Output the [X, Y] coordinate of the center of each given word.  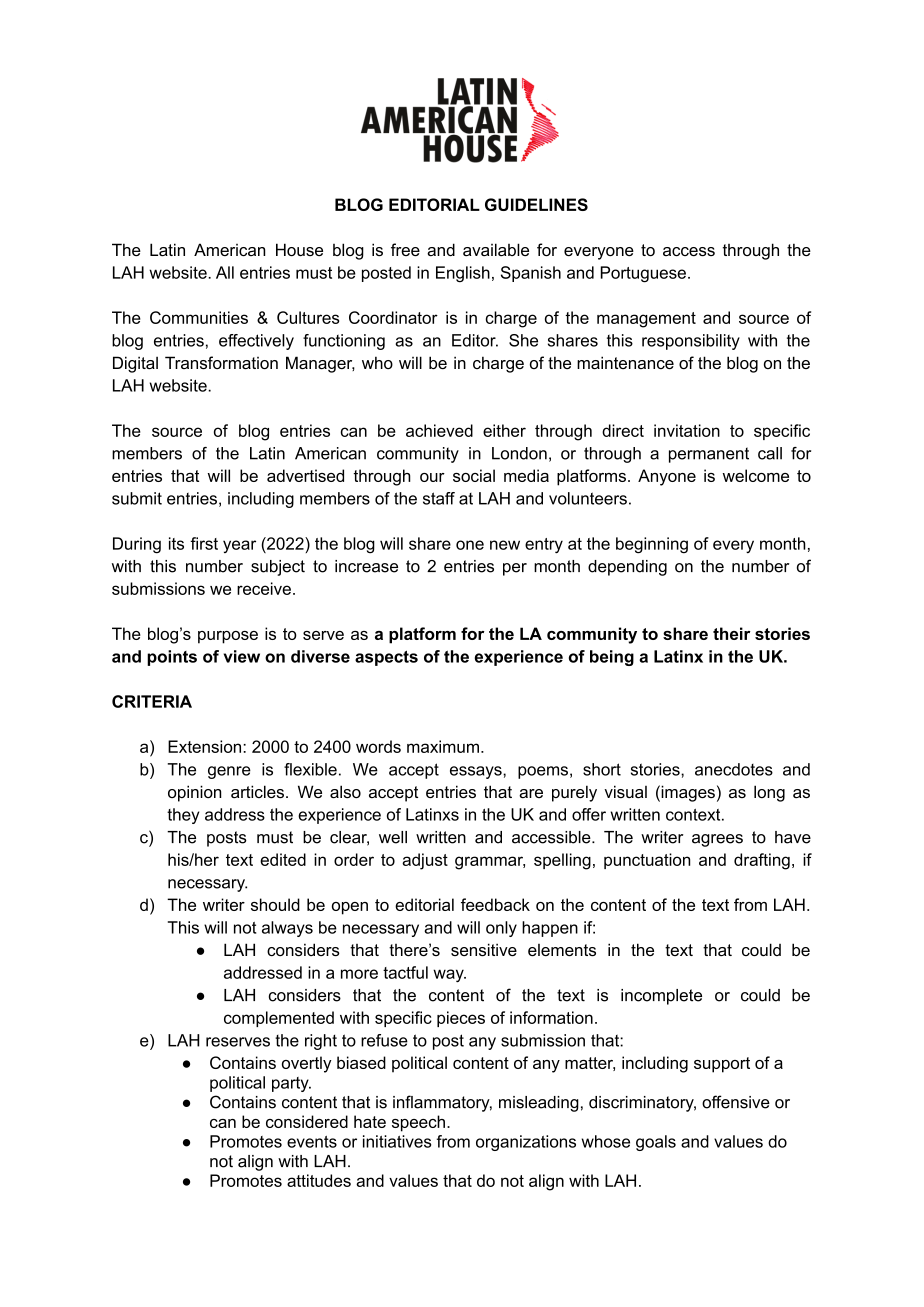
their [731, 633]
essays [477, 772]
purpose [228, 637]
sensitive [484, 949]
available [496, 249]
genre [229, 772]
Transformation [221, 362]
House [299, 249]
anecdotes [734, 769]
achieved [439, 430]
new [505, 545]
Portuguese [643, 274]
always [287, 929]
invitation [687, 430]
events [312, 1142]
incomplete [661, 997]
